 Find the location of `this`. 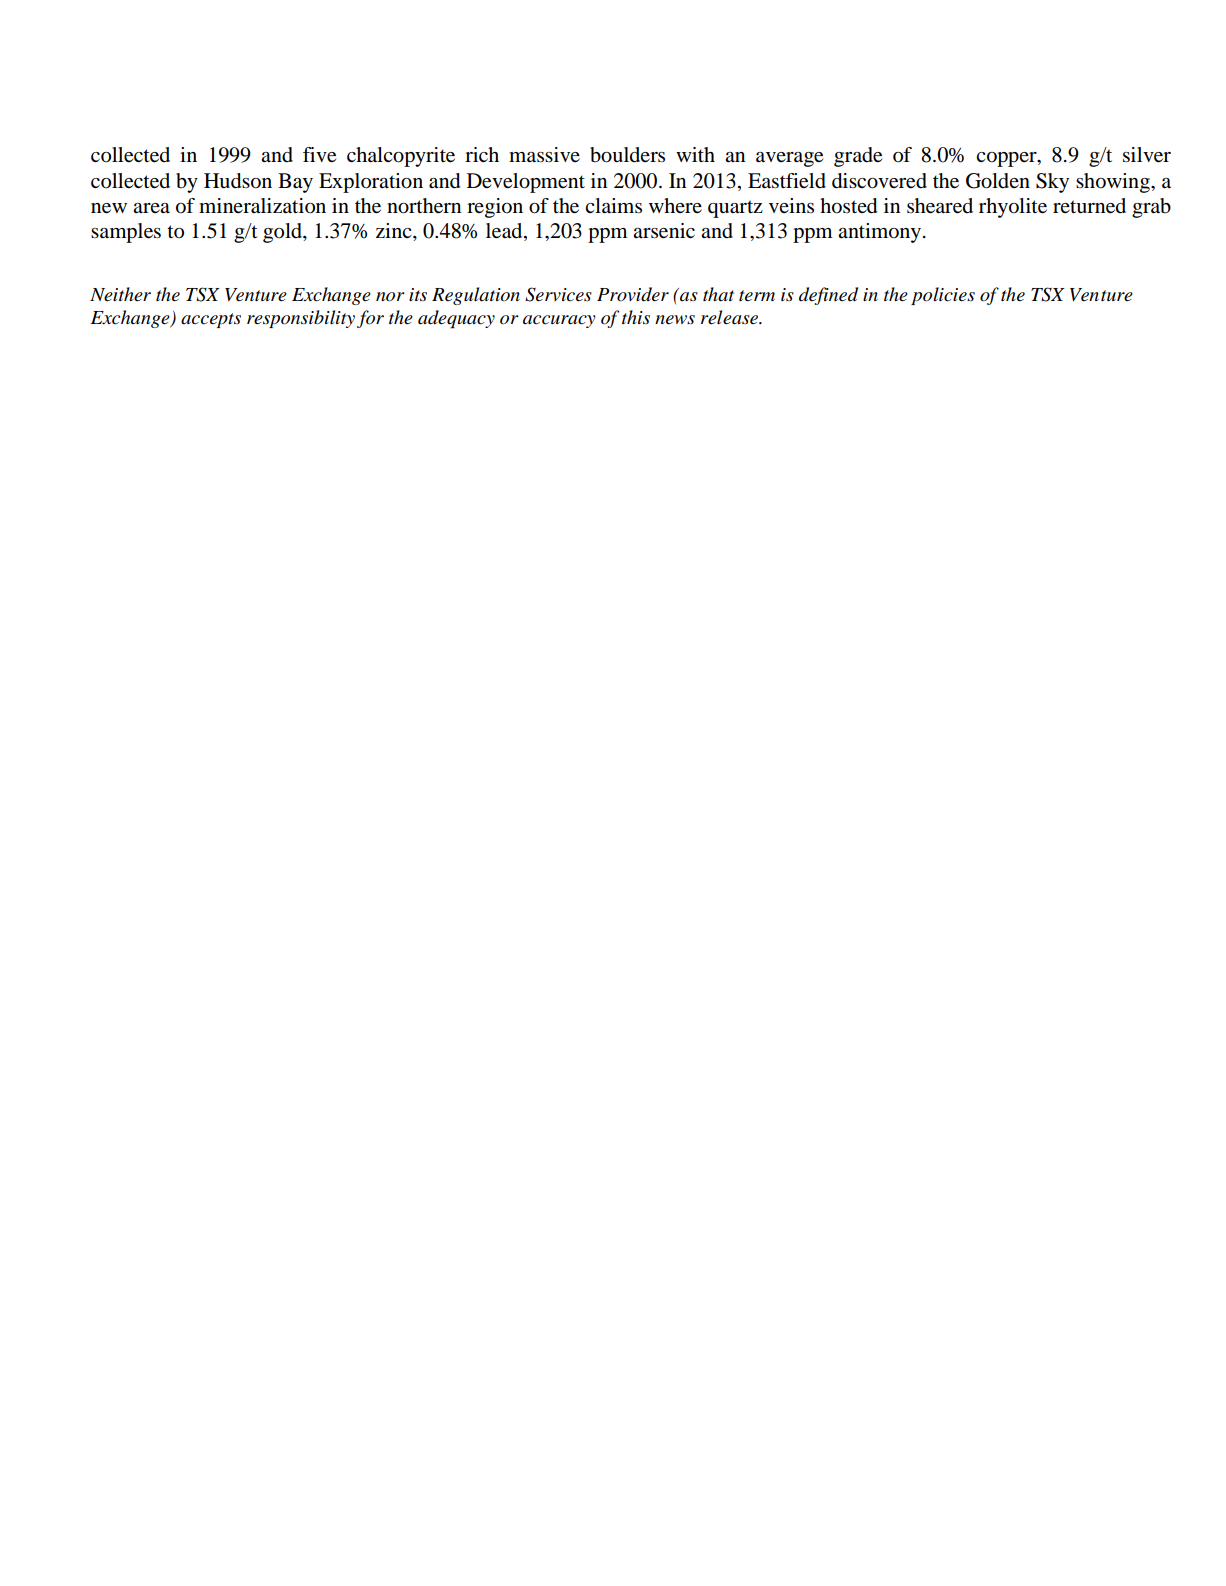

this is located at coordinates (636, 317).
